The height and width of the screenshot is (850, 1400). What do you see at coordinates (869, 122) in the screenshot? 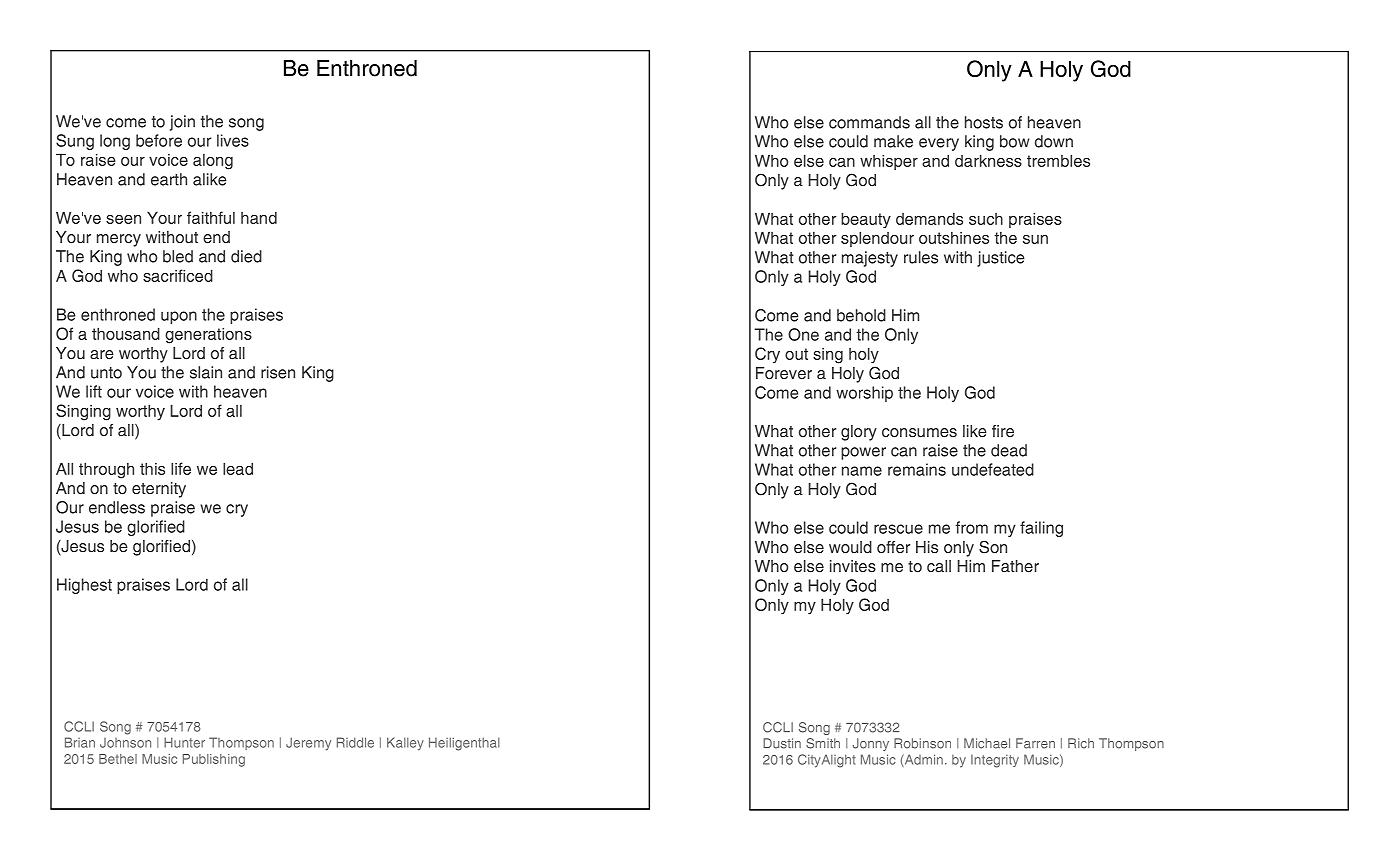
I see `commands` at bounding box center [869, 122].
